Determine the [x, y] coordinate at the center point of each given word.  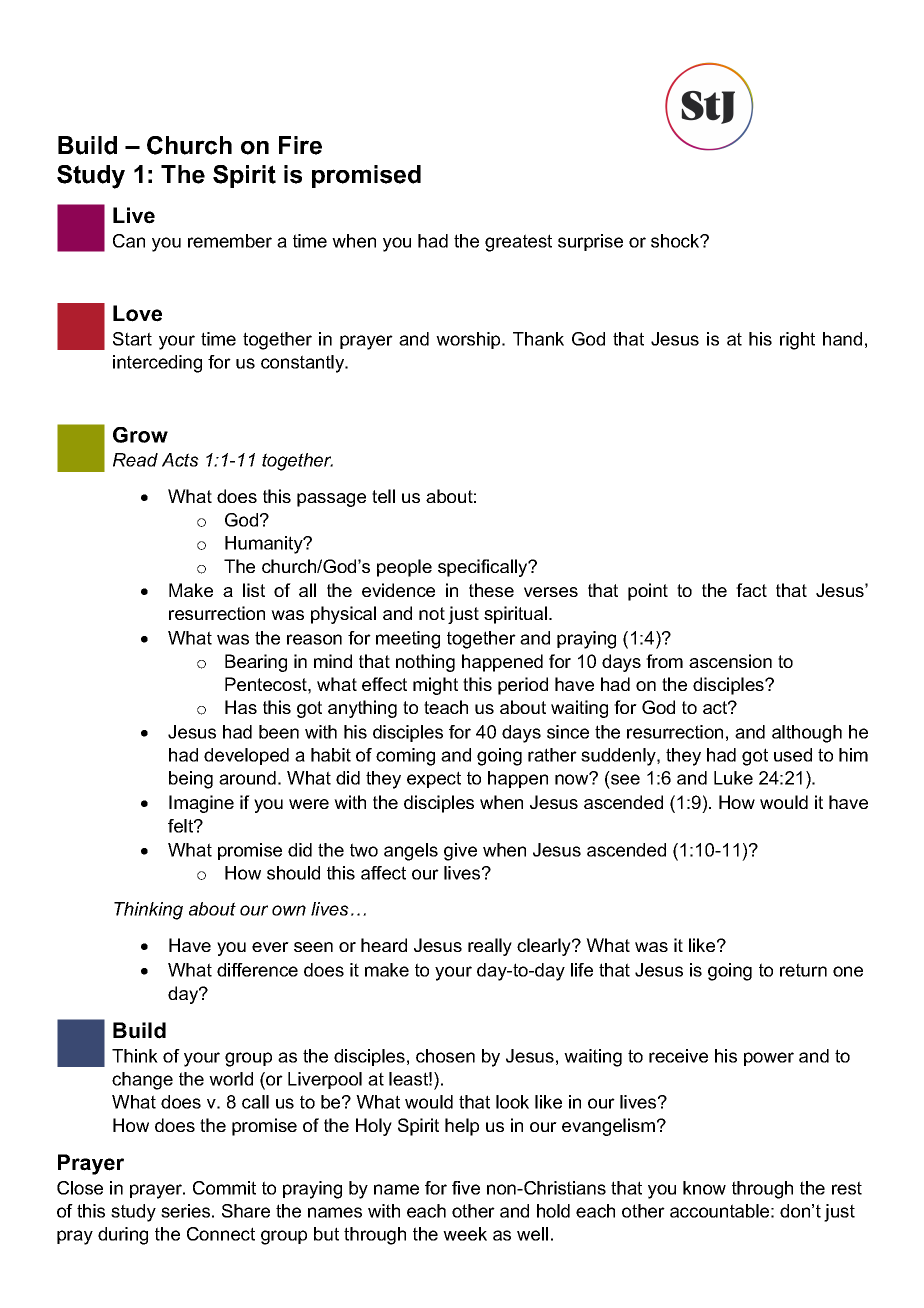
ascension [730, 661]
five [466, 1188]
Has [241, 707]
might [435, 686]
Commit [224, 1188]
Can [129, 241]
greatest [518, 243]
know [704, 1188]
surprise [590, 242]
